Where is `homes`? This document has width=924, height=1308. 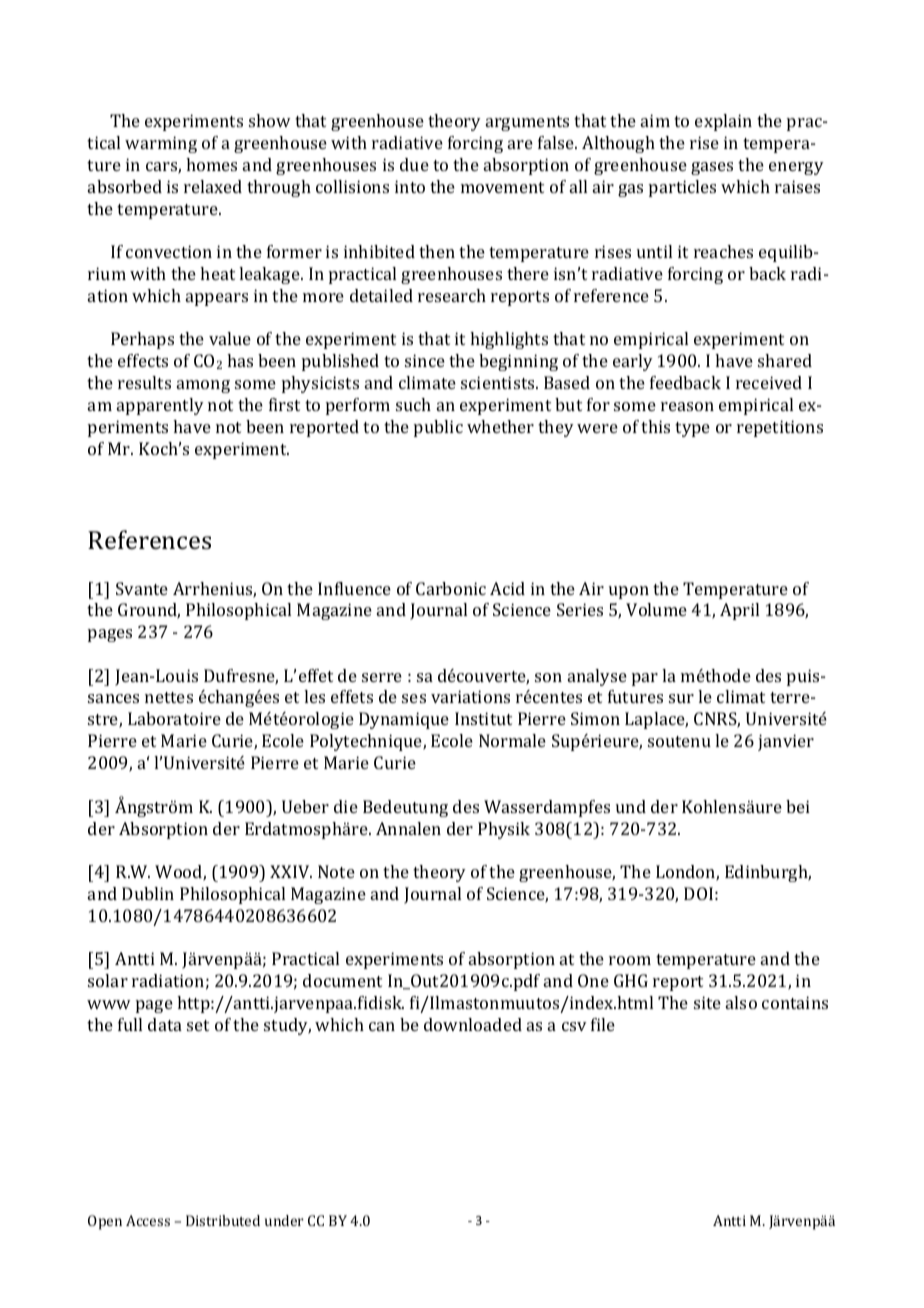 homes is located at coordinates (211, 164).
